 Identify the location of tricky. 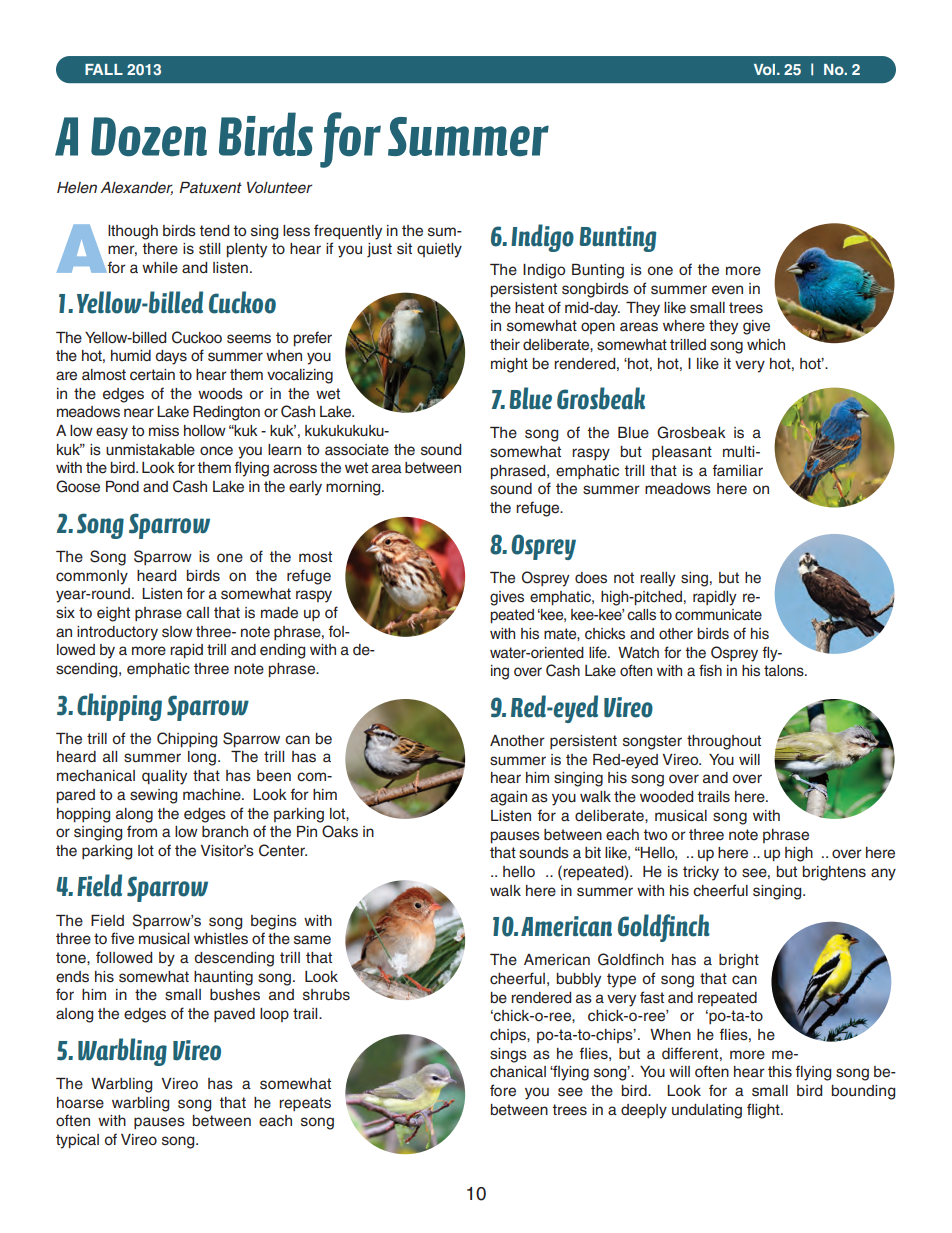
(701, 873).
